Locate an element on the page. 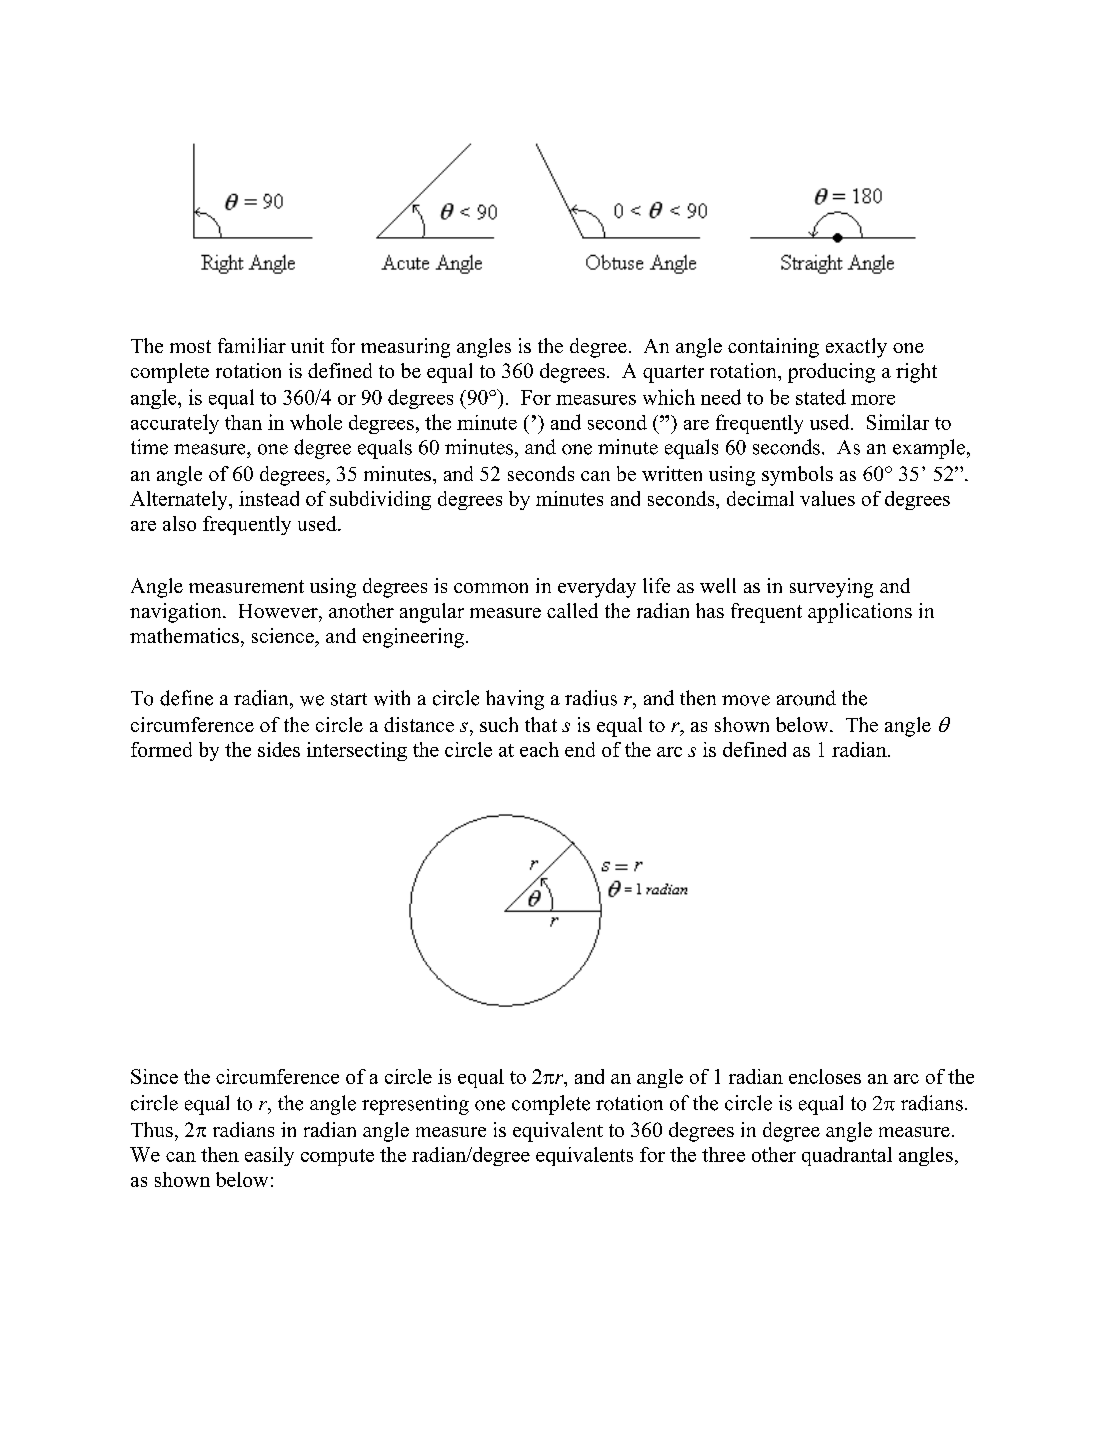  around is located at coordinates (806, 698).
